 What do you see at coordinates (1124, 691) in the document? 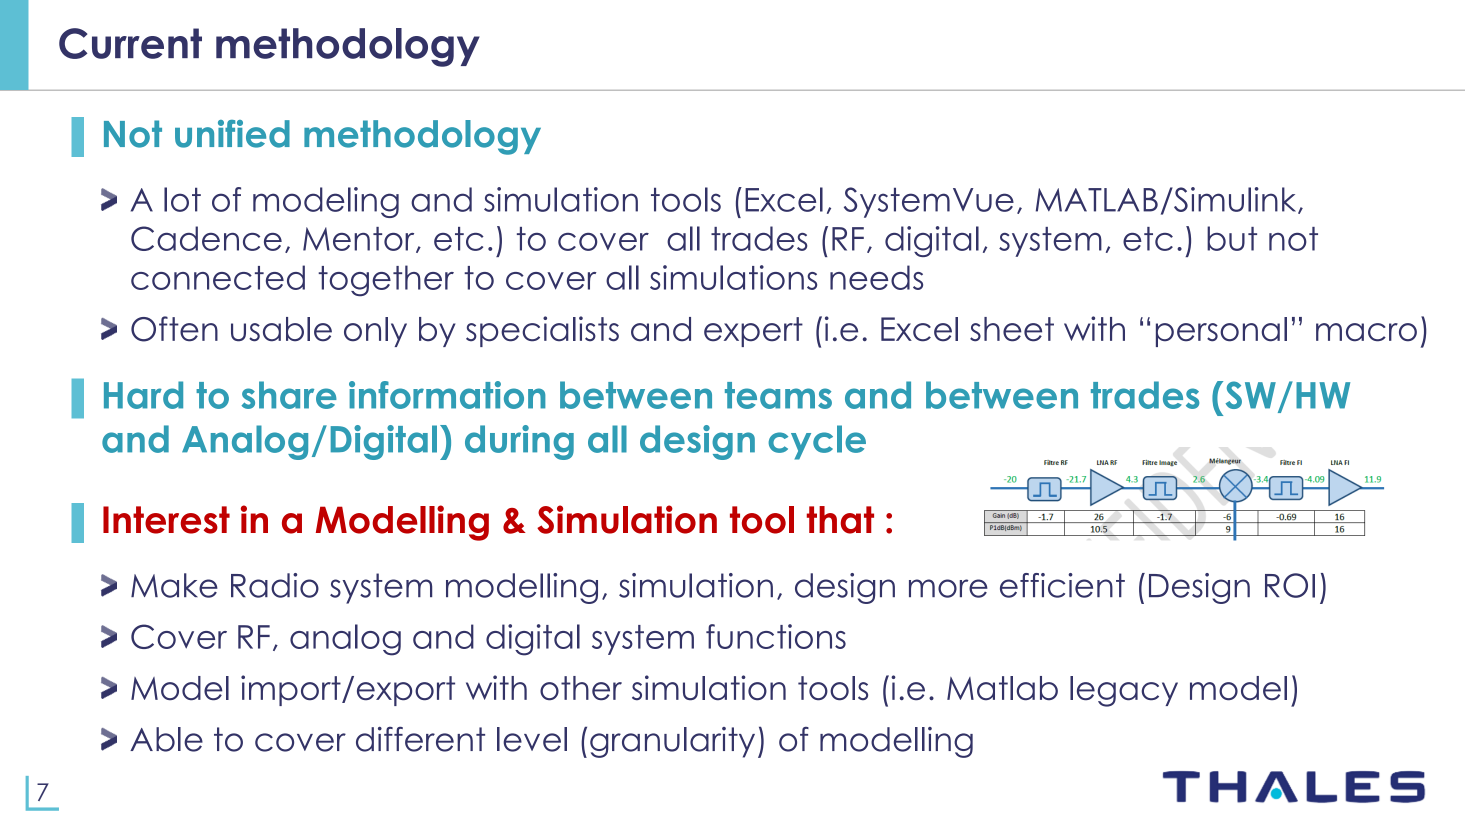
I see `legacy` at bounding box center [1124, 691].
